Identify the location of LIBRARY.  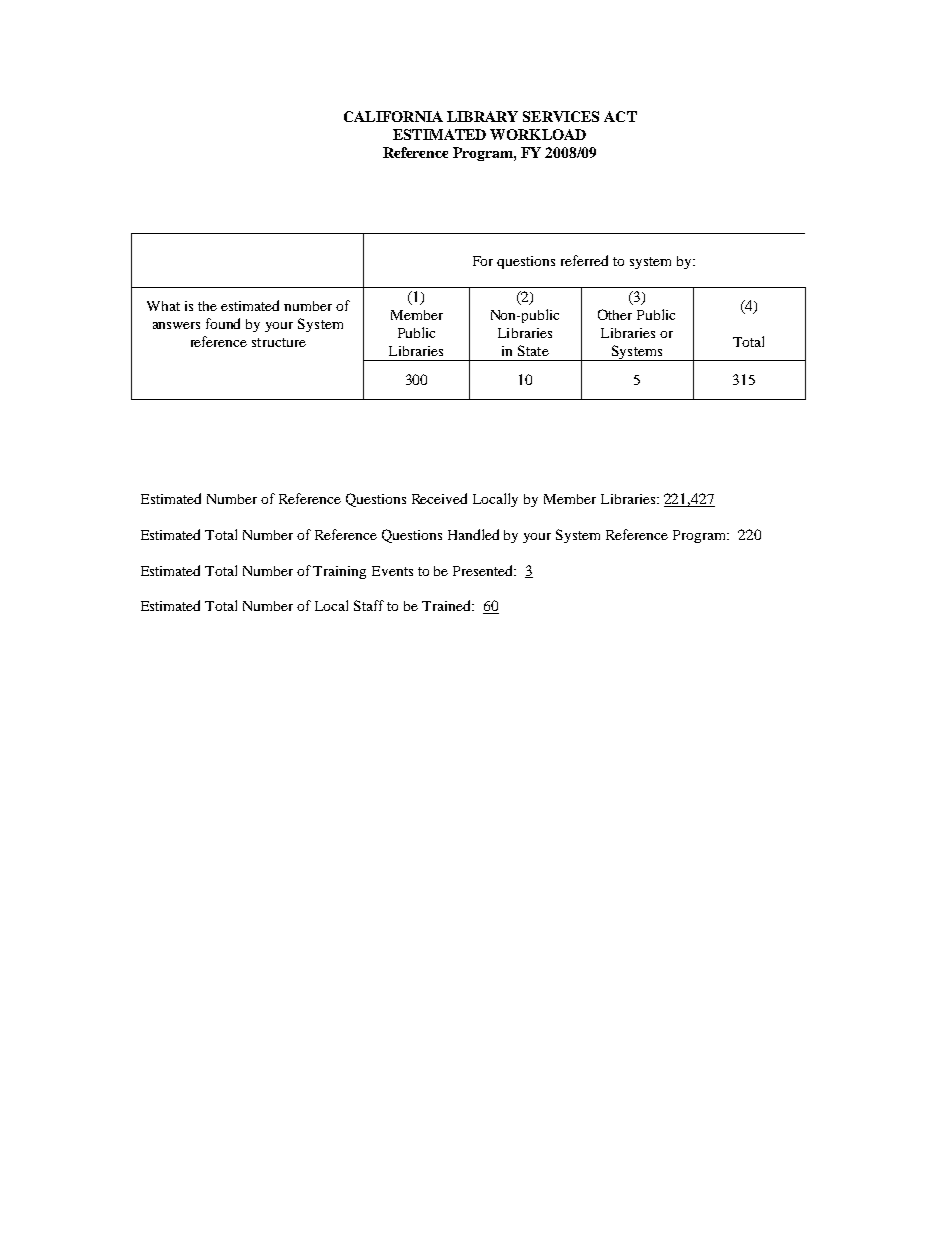
(482, 116).
